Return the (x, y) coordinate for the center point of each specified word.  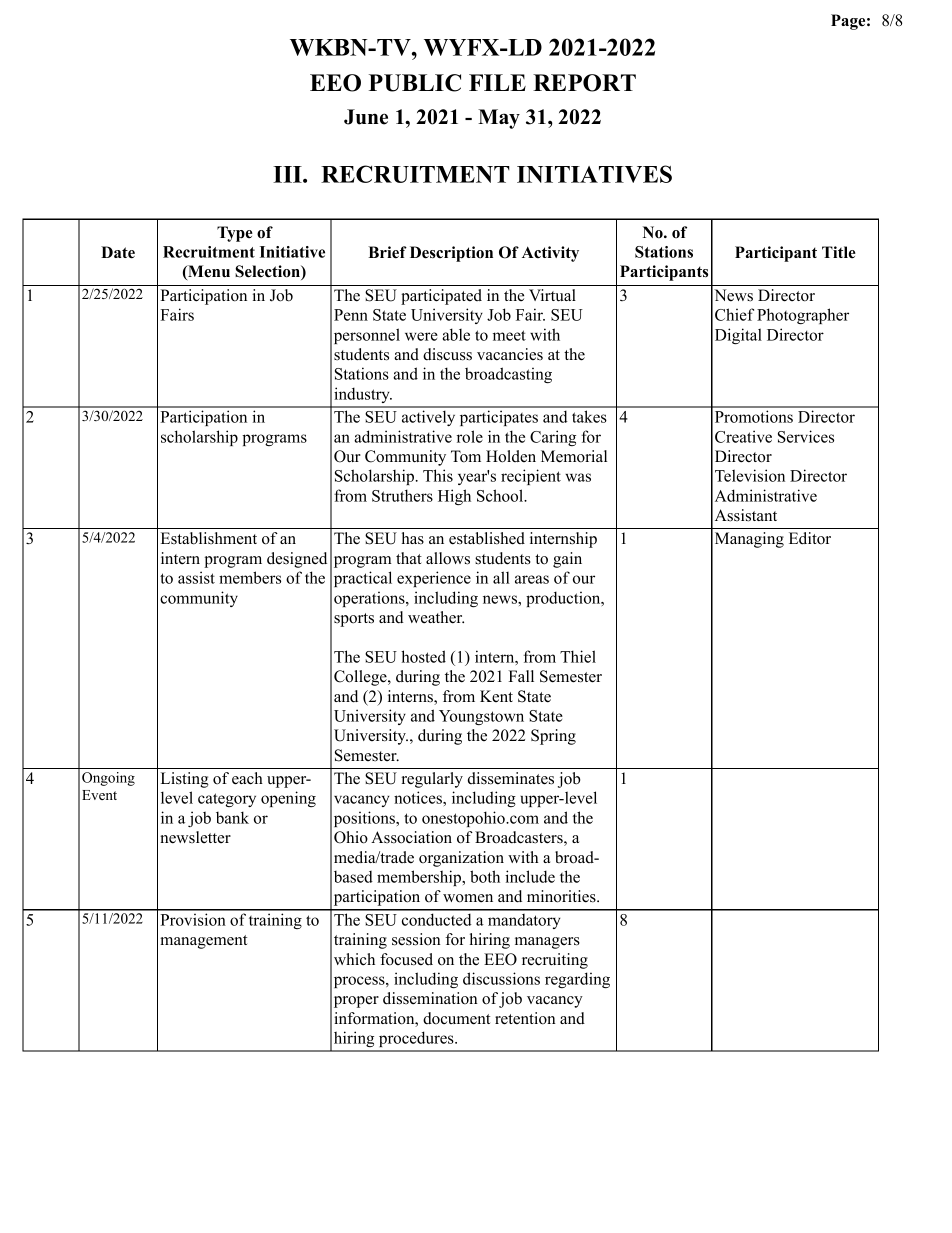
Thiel (578, 656)
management (203, 942)
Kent (496, 696)
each (247, 778)
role (470, 436)
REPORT (584, 83)
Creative (743, 436)
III (288, 174)
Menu (208, 272)
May (499, 119)
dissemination (430, 998)
